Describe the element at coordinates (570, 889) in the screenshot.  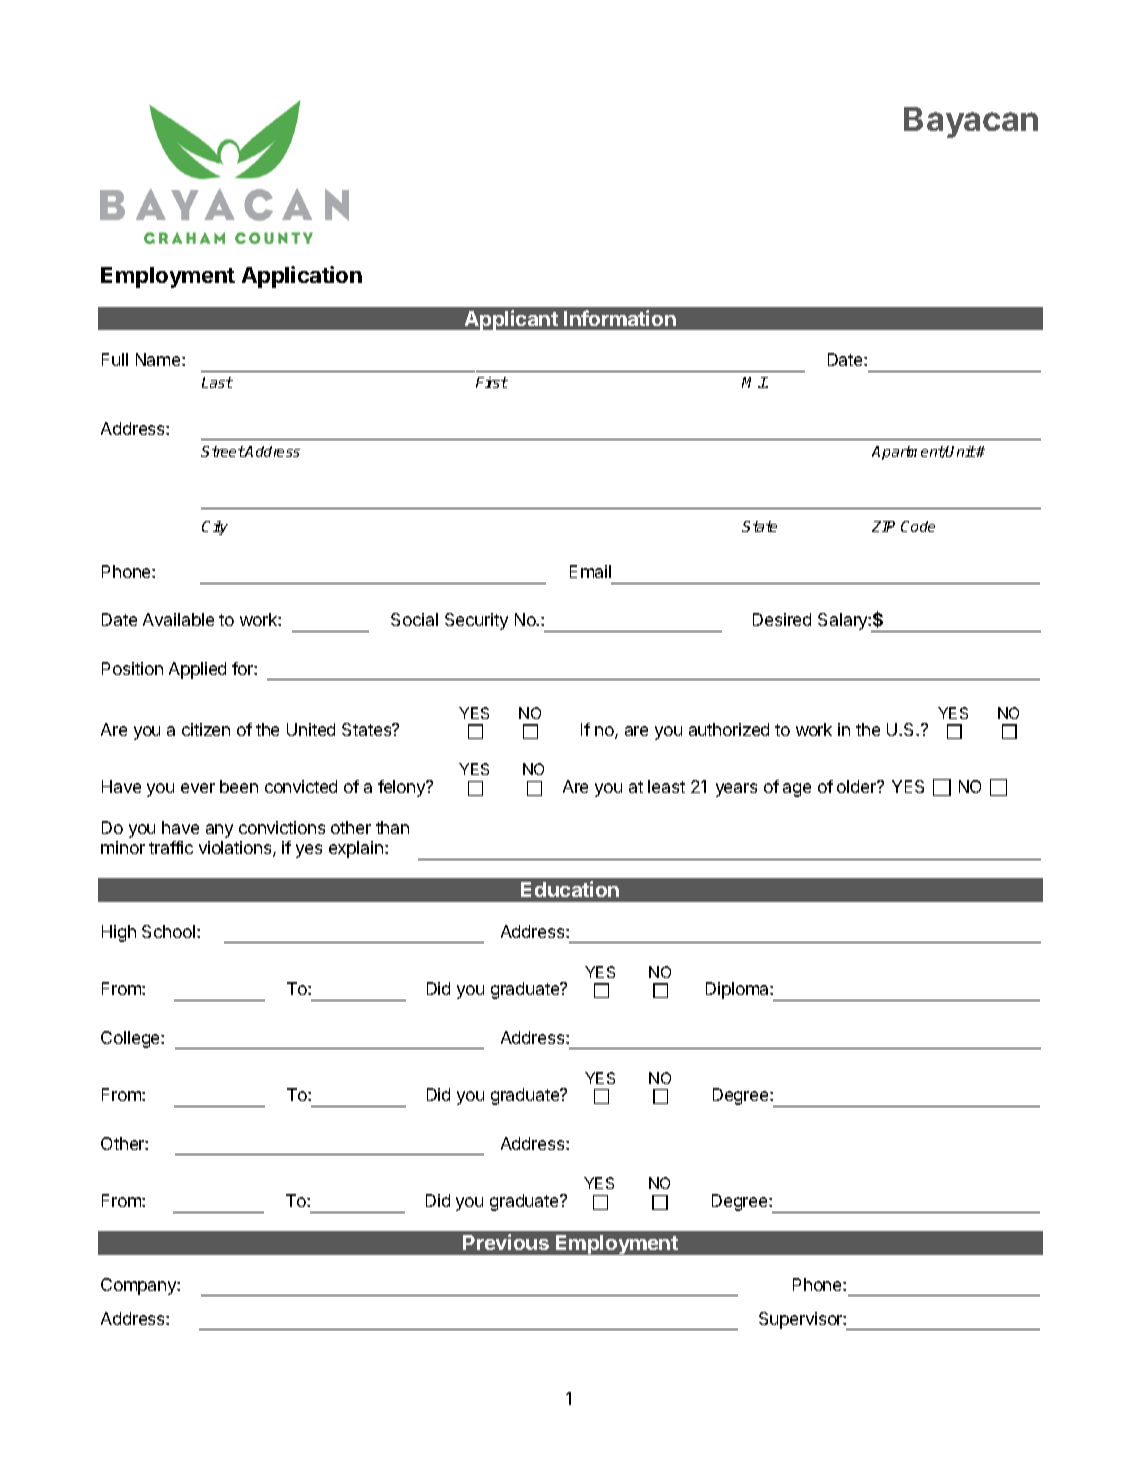
I see `Education` at that location.
